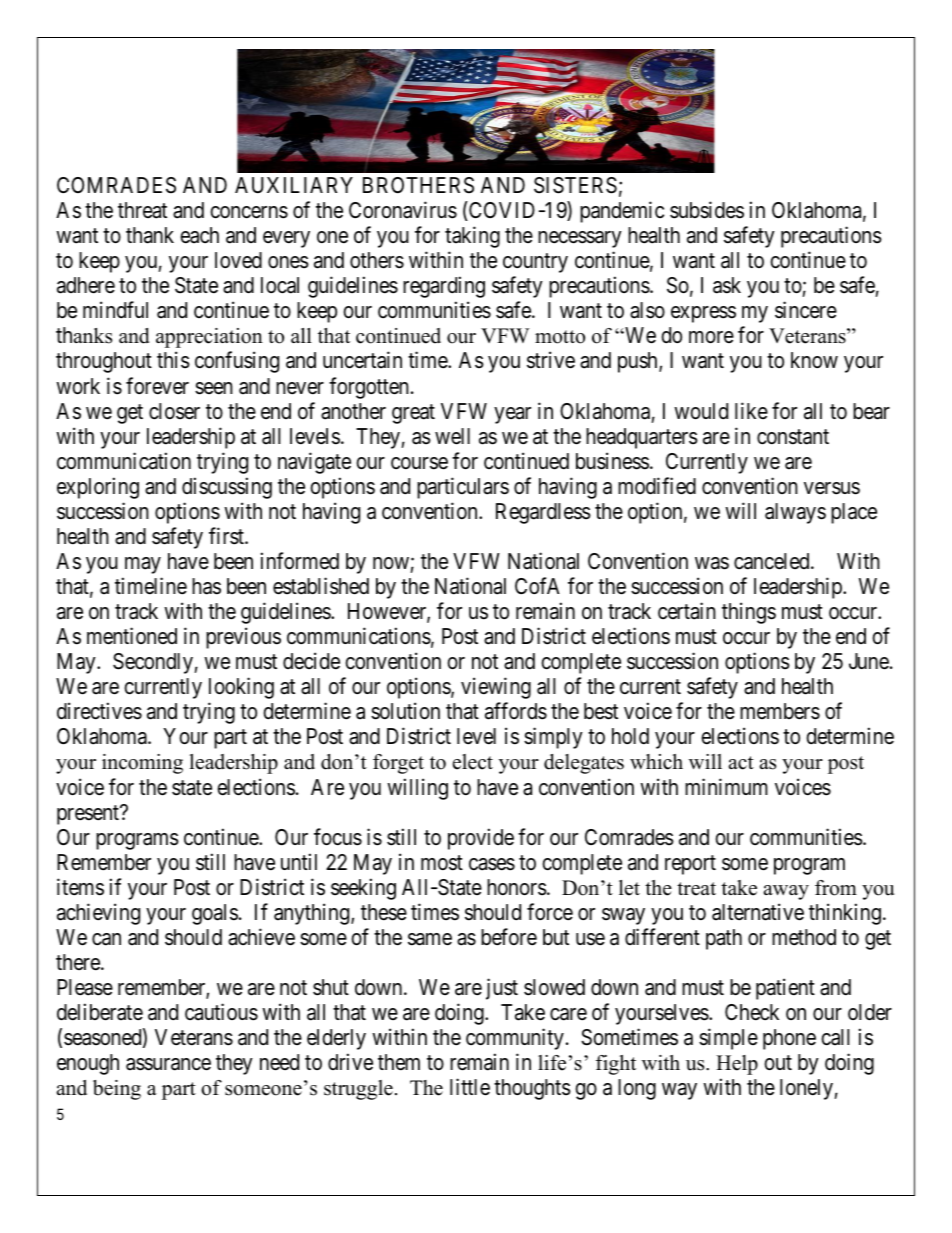 This screenshot has height=1233, width=952. What do you see at coordinates (707, 210) in the screenshot?
I see `subsides` at bounding box center [707, 210].
